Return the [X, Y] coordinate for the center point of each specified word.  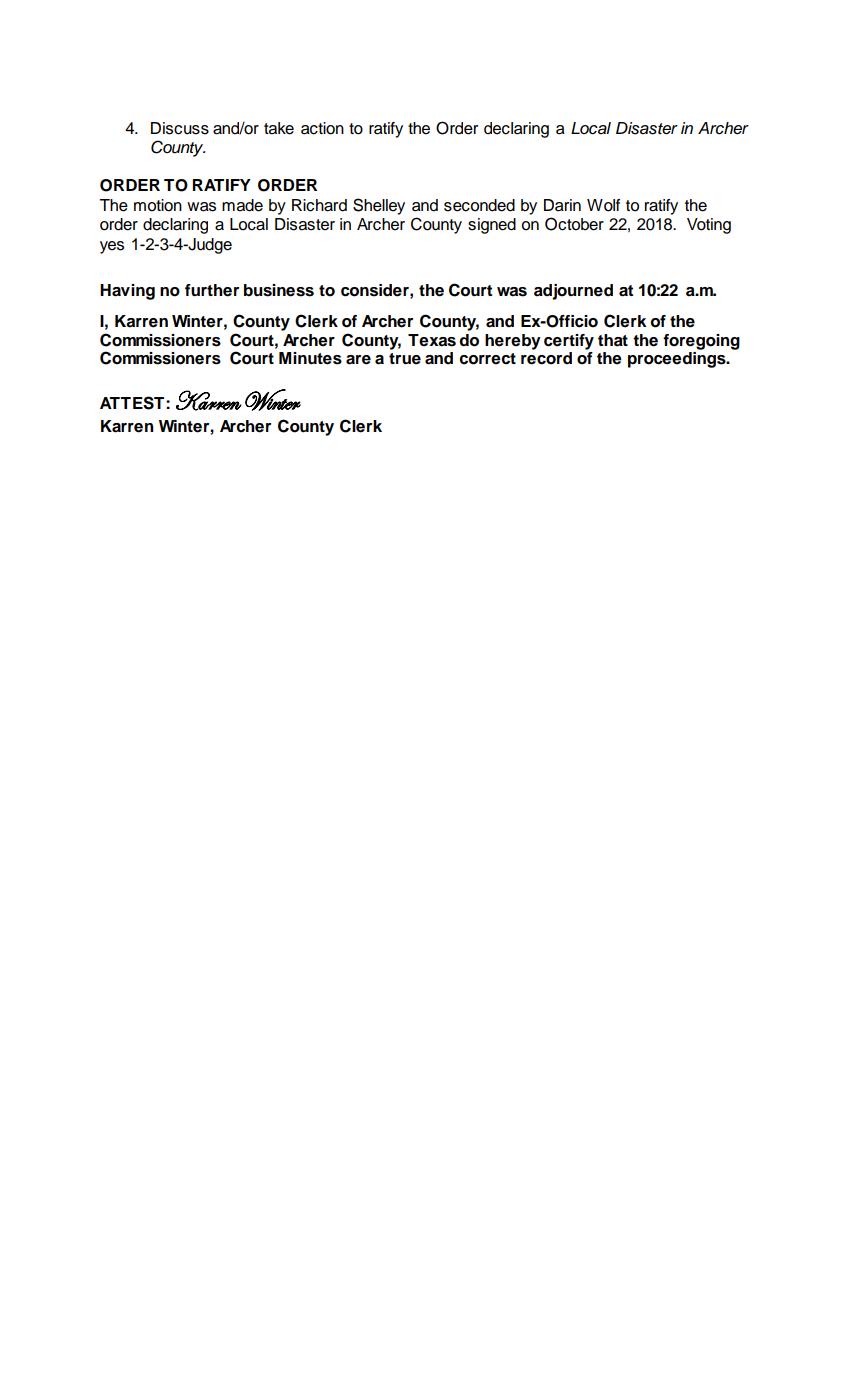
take [279, 128]
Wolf [603, 205]
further [212, 290]
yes [112, 247]
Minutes [310, 358]
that [613, 340]
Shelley [379, 206]
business [279, 290]
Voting [709, 226]
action [322, 128]
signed [492, 226]
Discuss [180, 128]
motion [158, 205]
